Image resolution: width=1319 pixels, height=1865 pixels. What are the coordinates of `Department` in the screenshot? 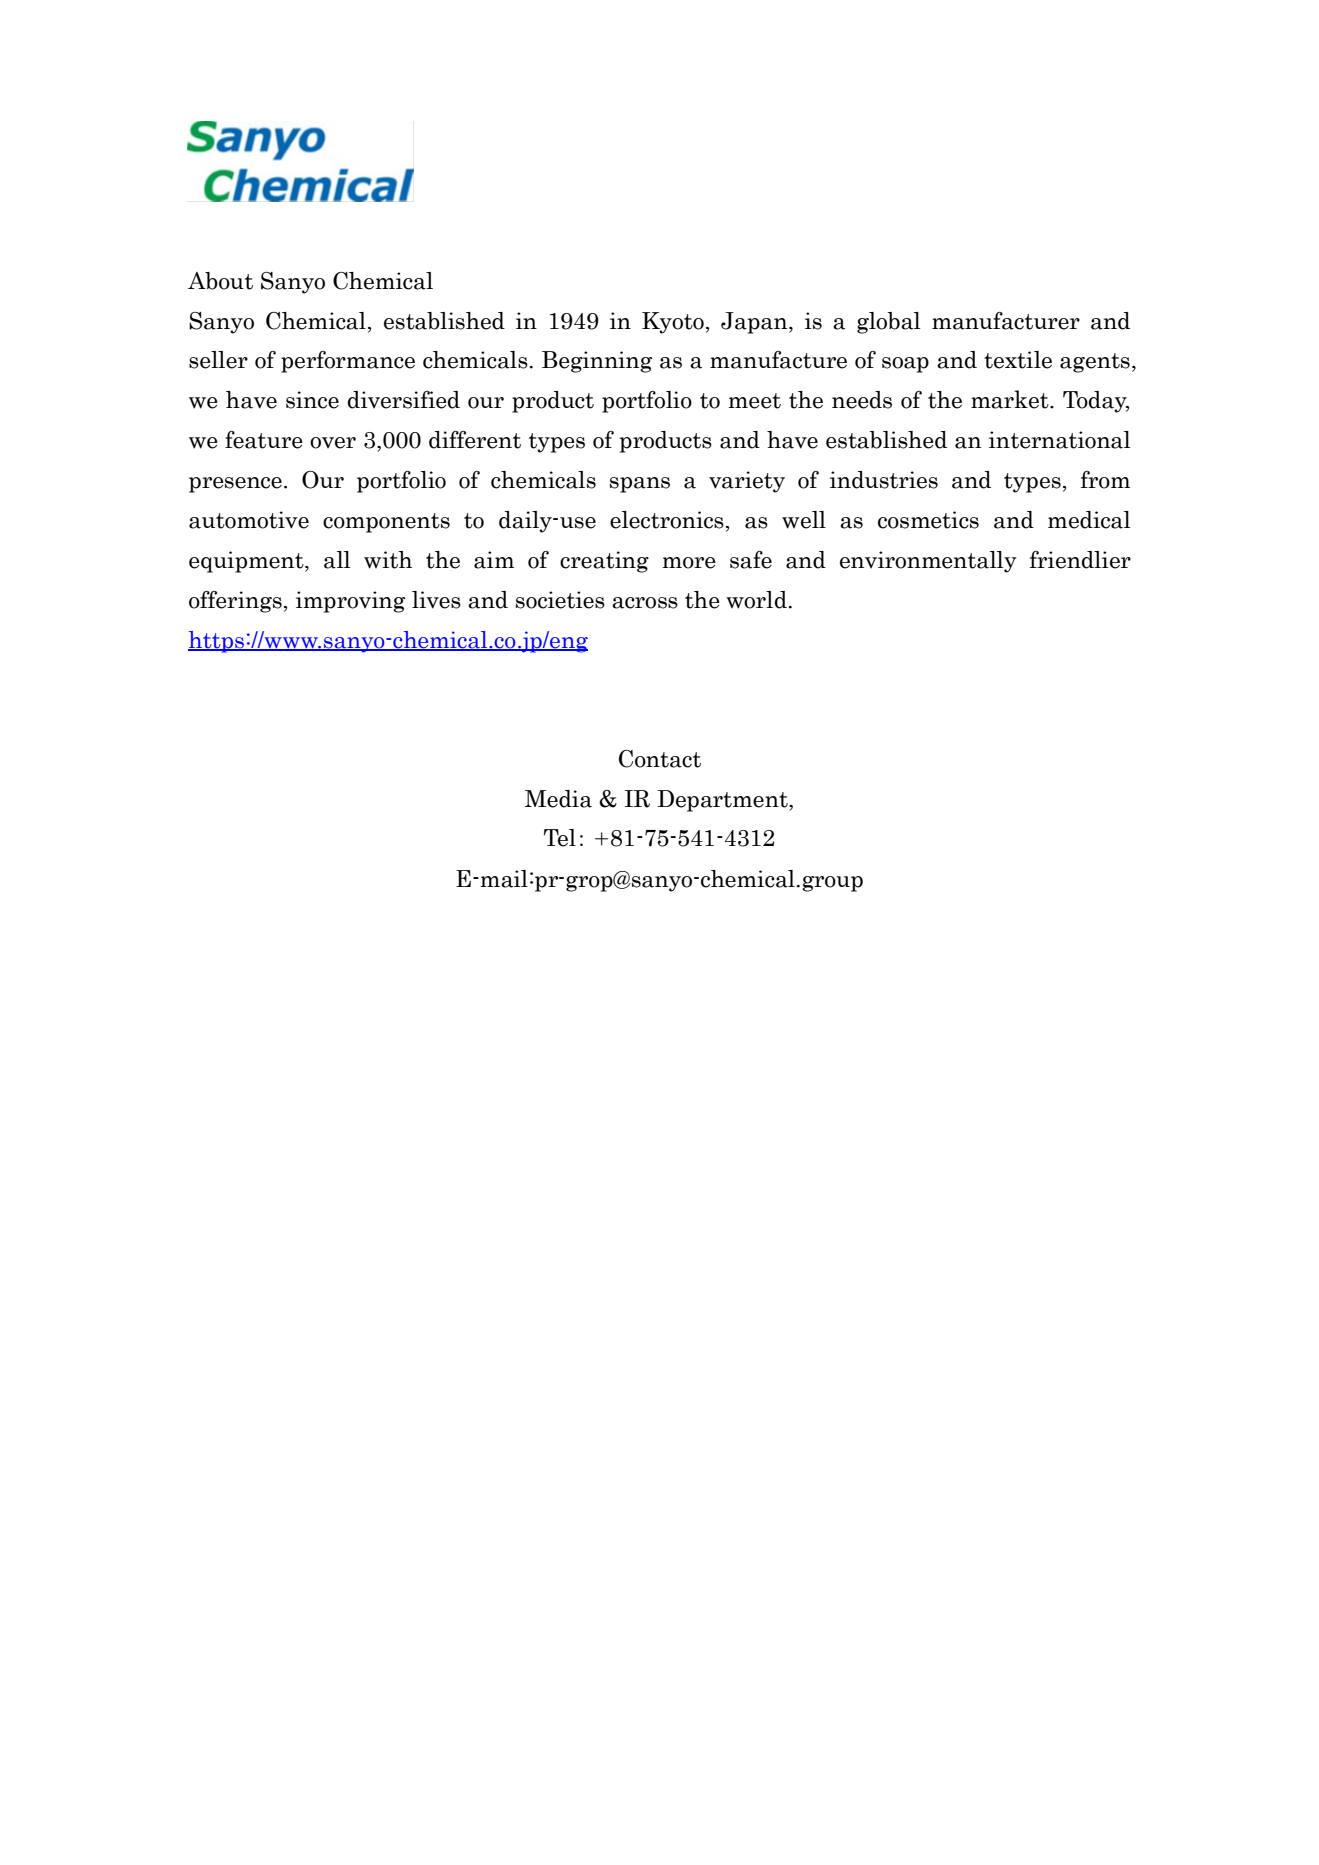 It's located at (723, 801).
